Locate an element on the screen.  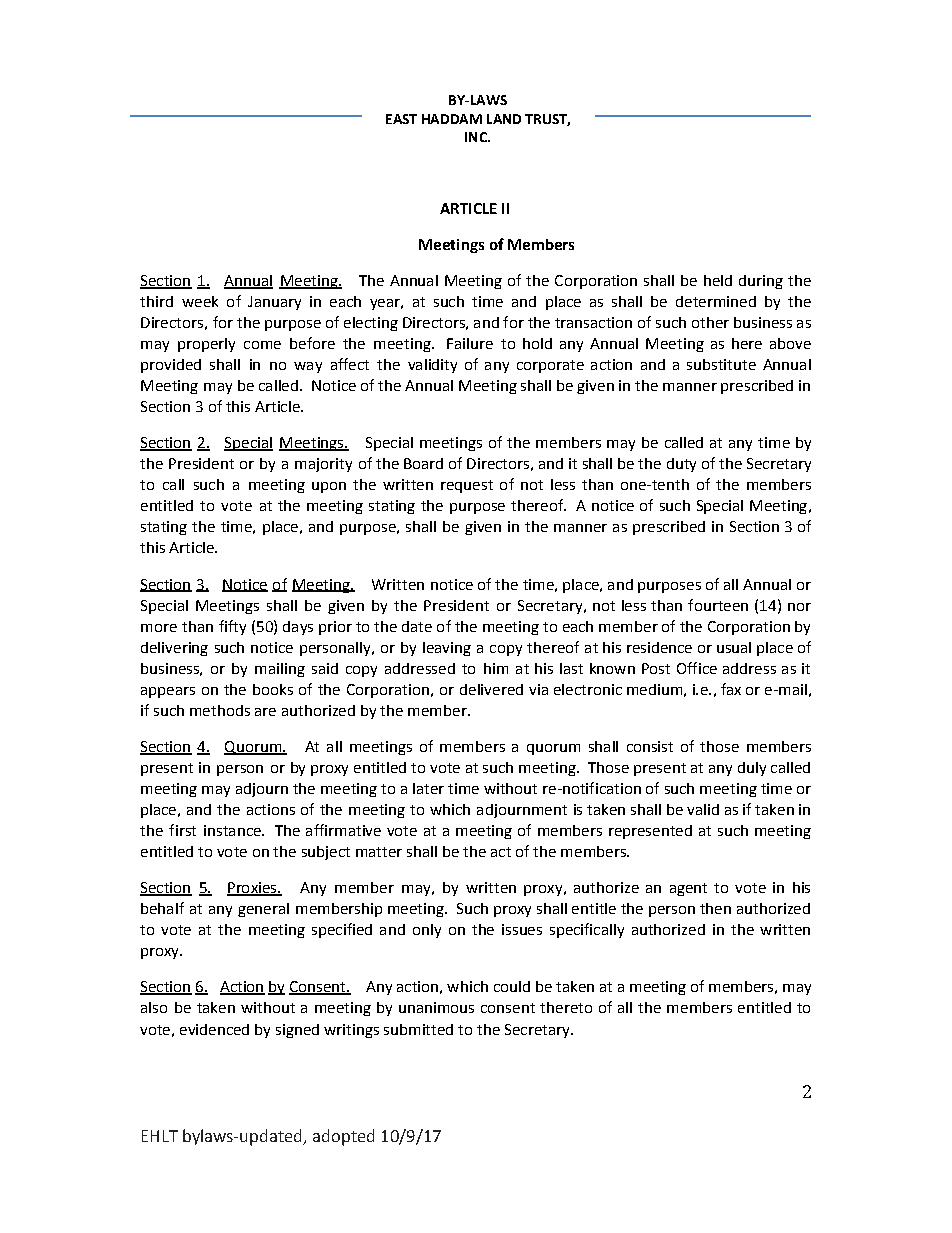
Failure is located at coordinates (470, 343).
